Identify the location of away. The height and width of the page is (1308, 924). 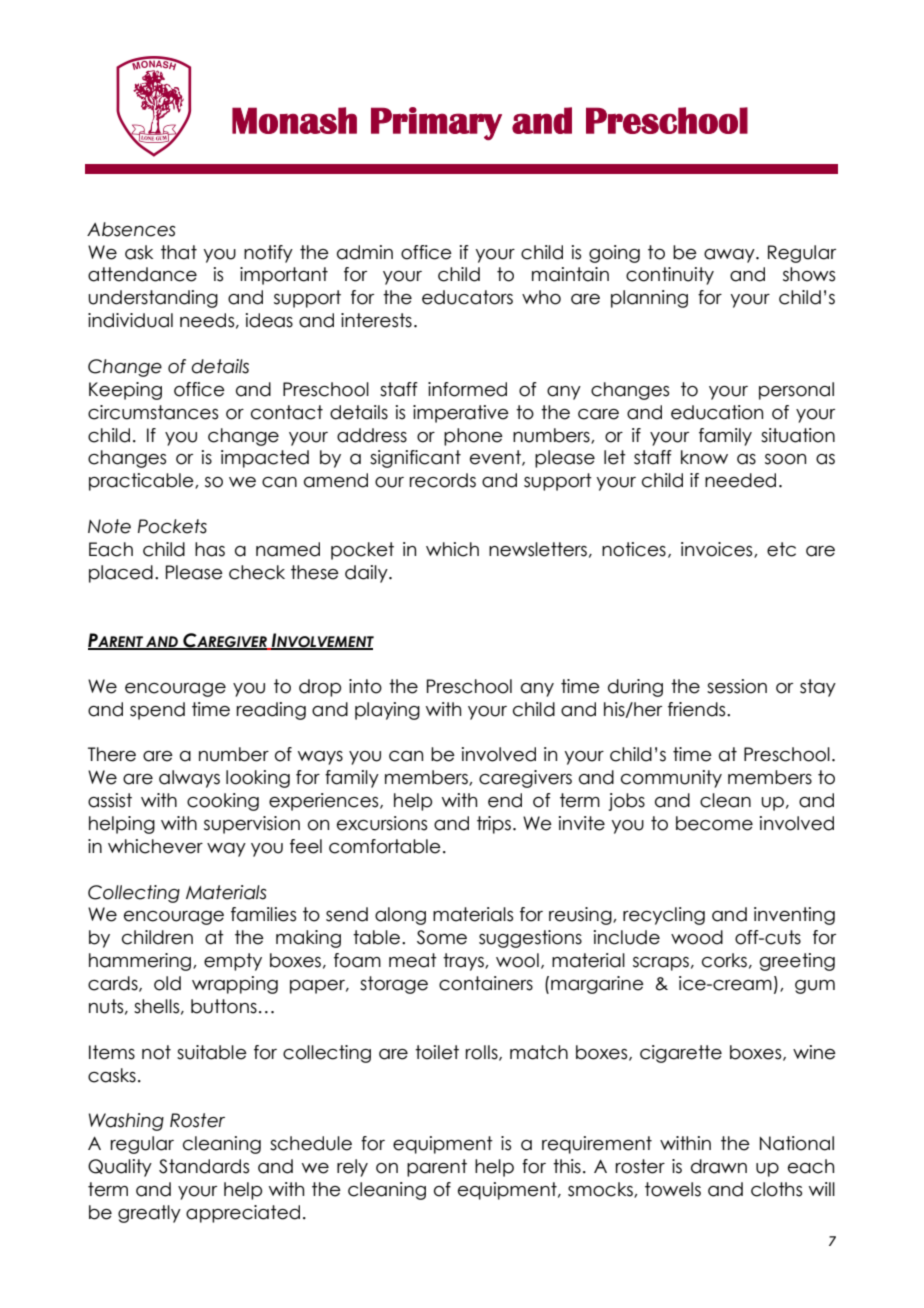
(730, 256).
